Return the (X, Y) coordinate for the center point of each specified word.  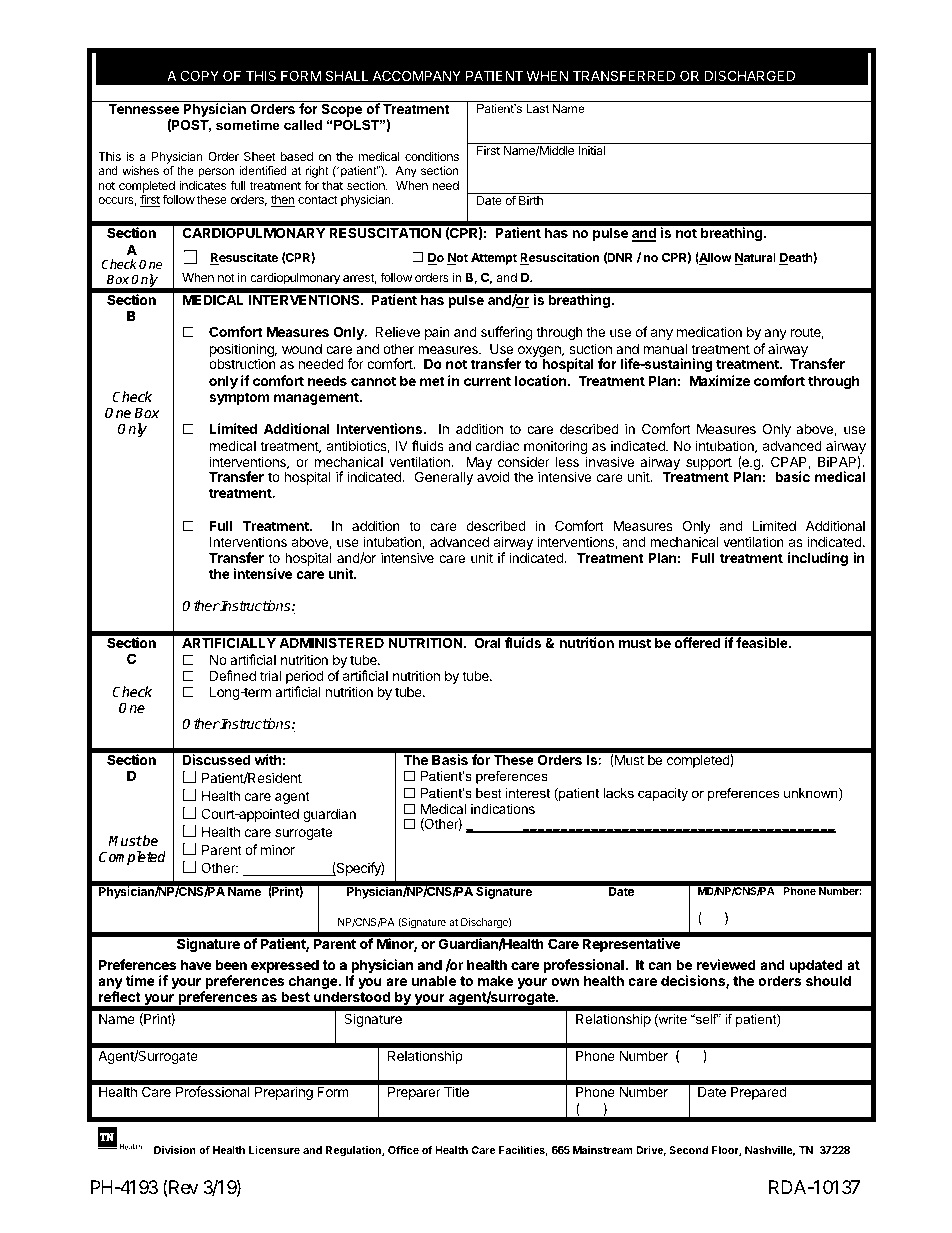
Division (175, 1150)
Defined (233, 675)
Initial (591, 150)
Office (403, 1149)
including (818, 559)
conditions (432, 156)
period (305, 678)
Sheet (260, 156)
